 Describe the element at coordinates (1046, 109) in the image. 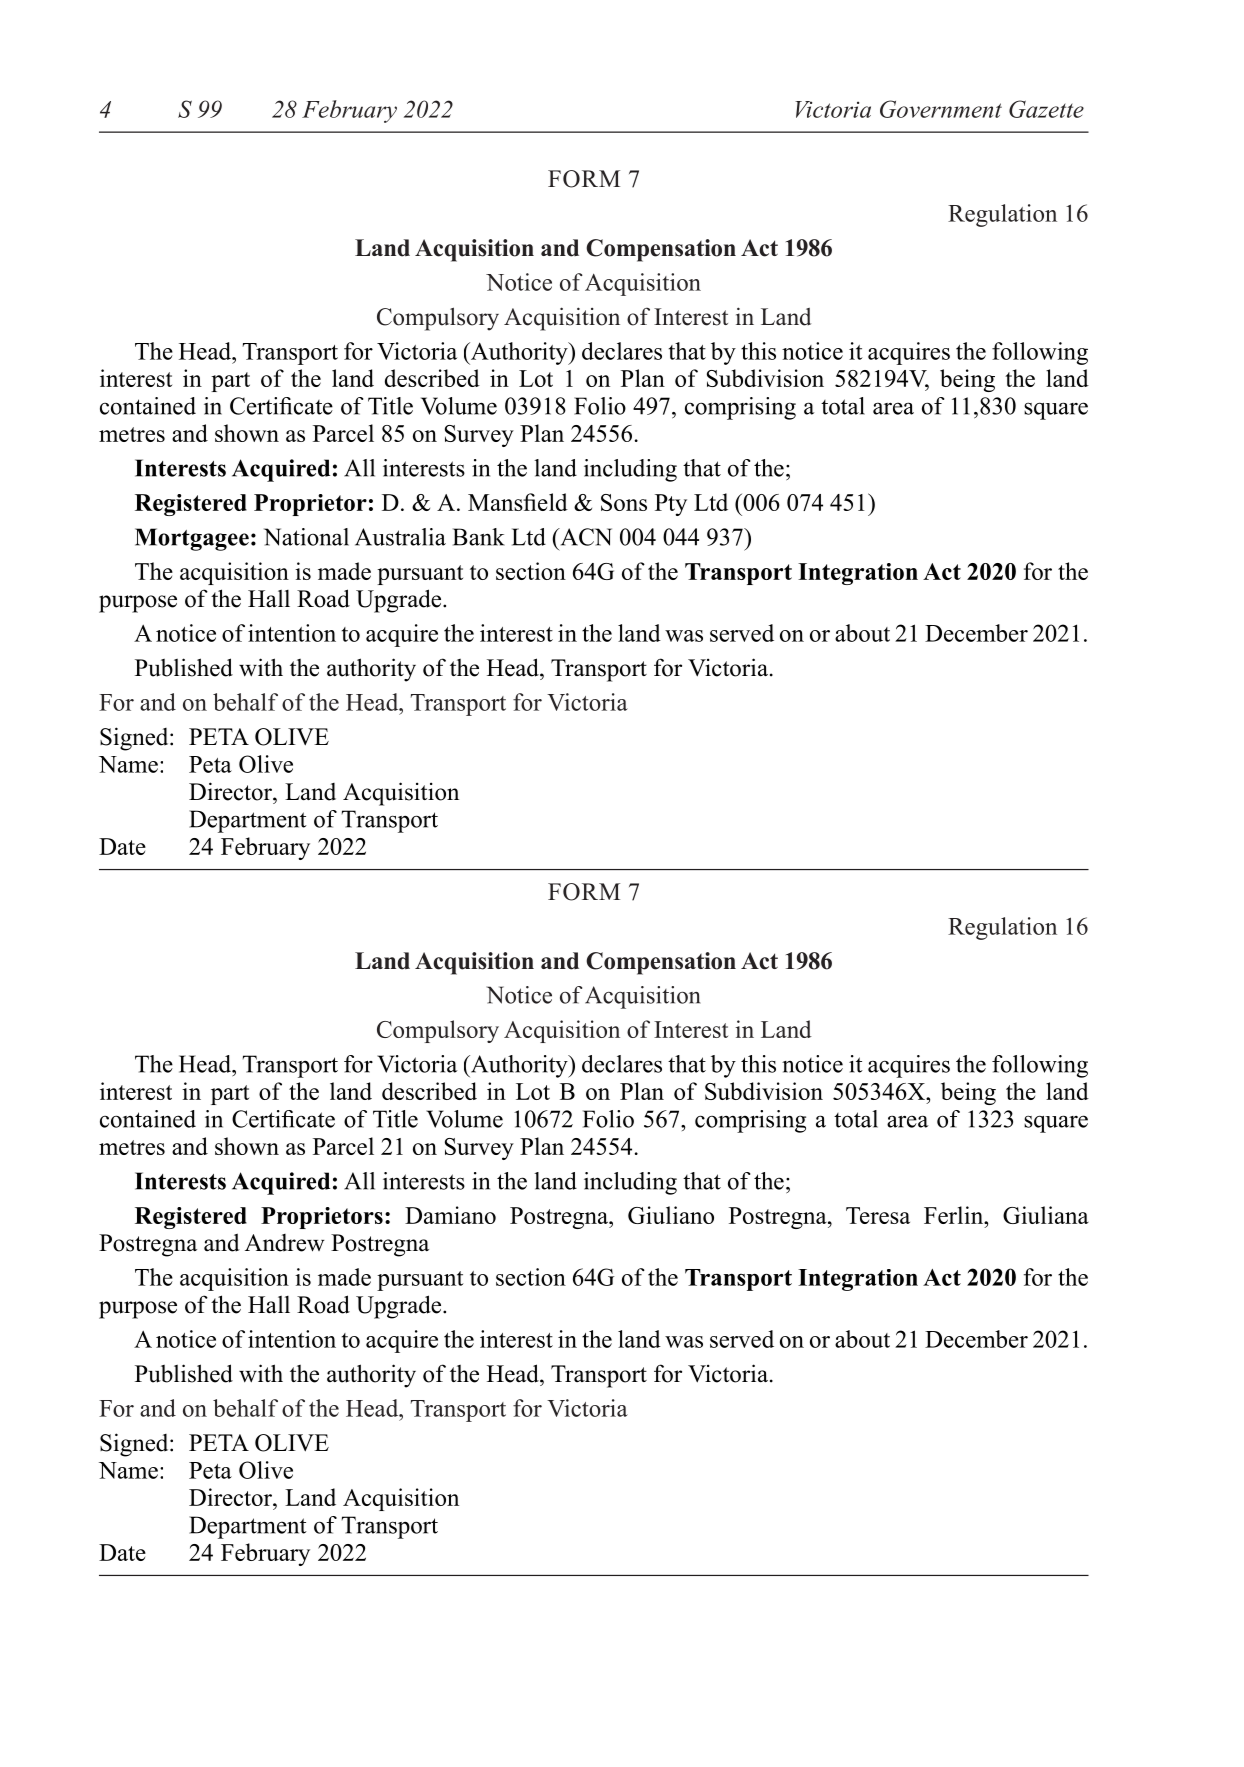

I see `Gazette` at that location.
